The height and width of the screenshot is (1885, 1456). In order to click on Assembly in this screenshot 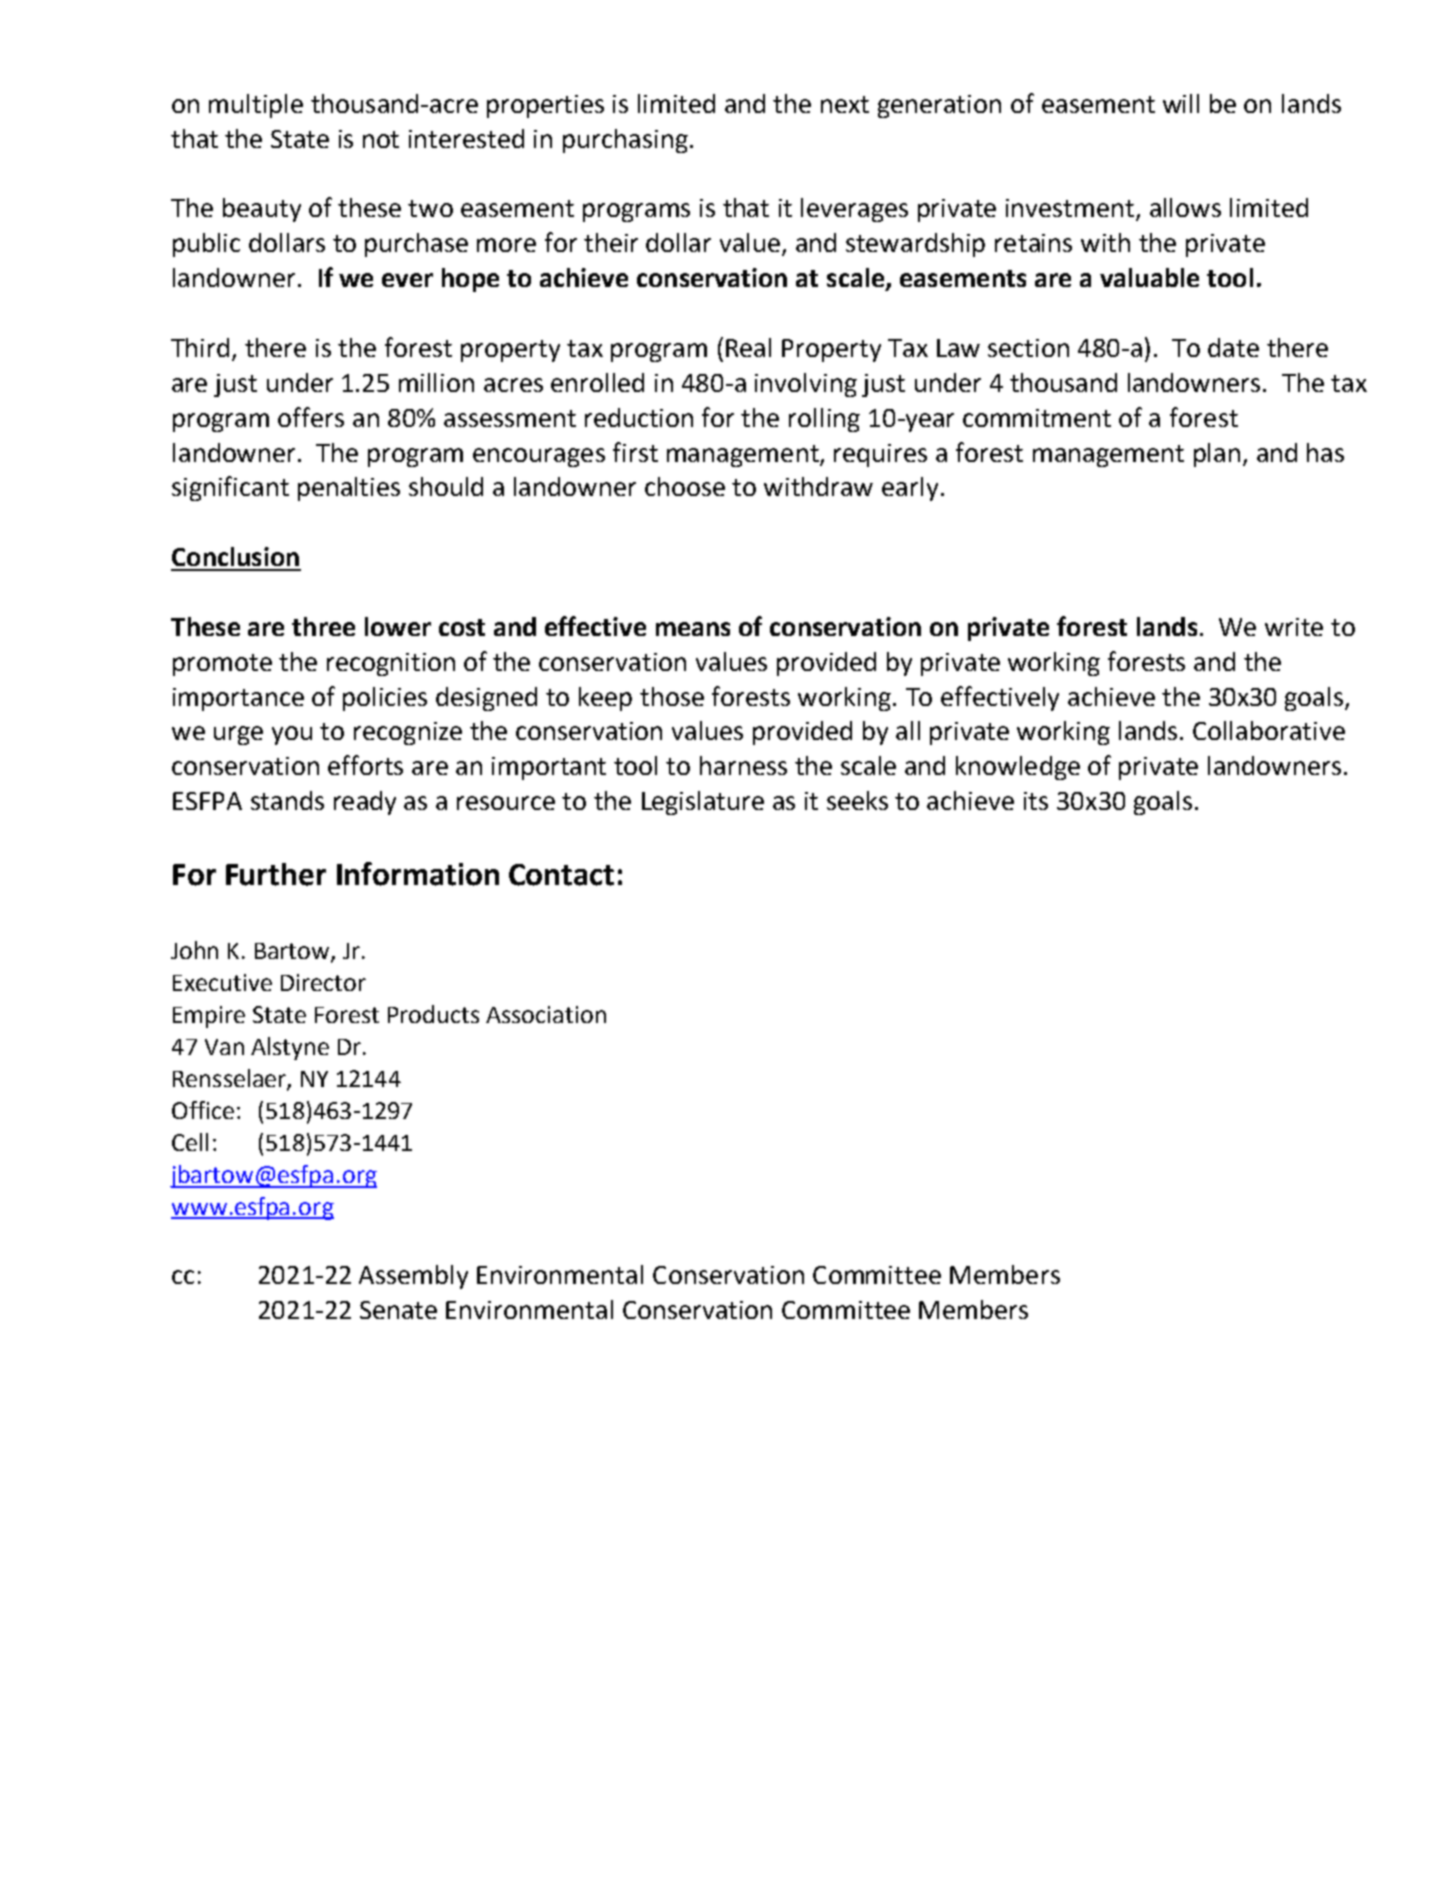, I will do `click(413, 1277)`.
